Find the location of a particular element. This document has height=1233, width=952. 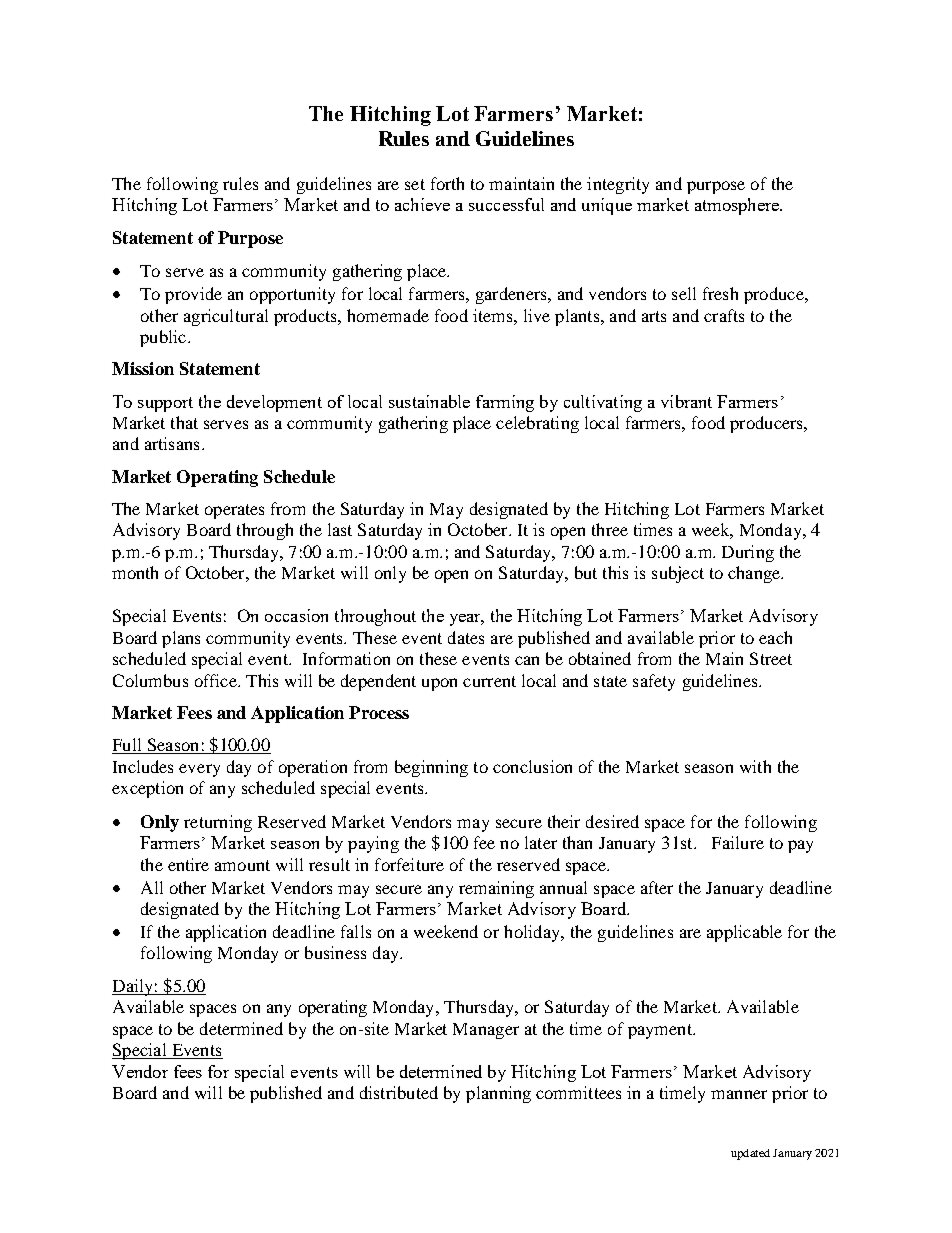

During is located at coordinates (748, 553).
